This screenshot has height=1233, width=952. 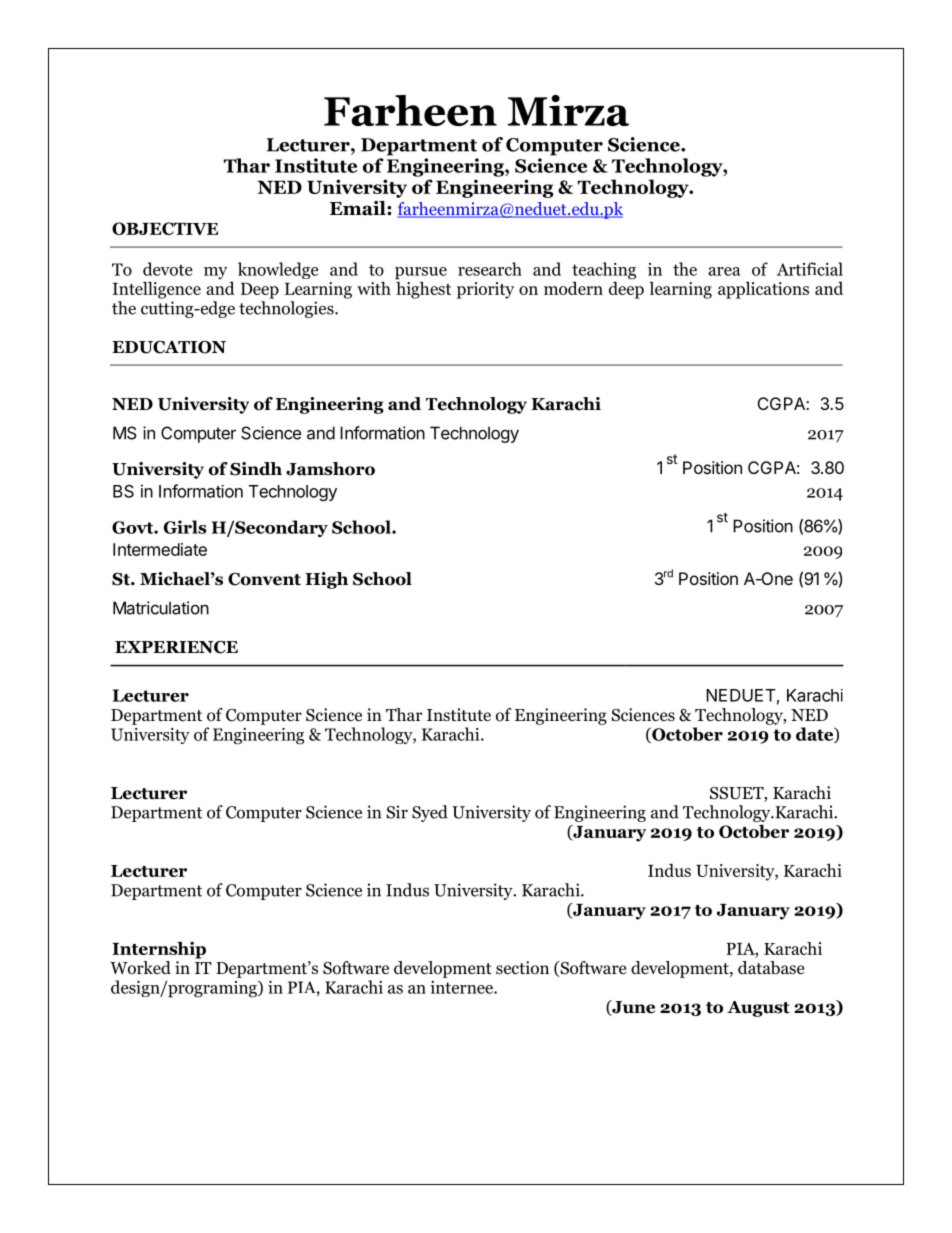 What do you see at coordinates (485, 290) in the screenshot?
I see `priority` at bounding box center [485, 290].
